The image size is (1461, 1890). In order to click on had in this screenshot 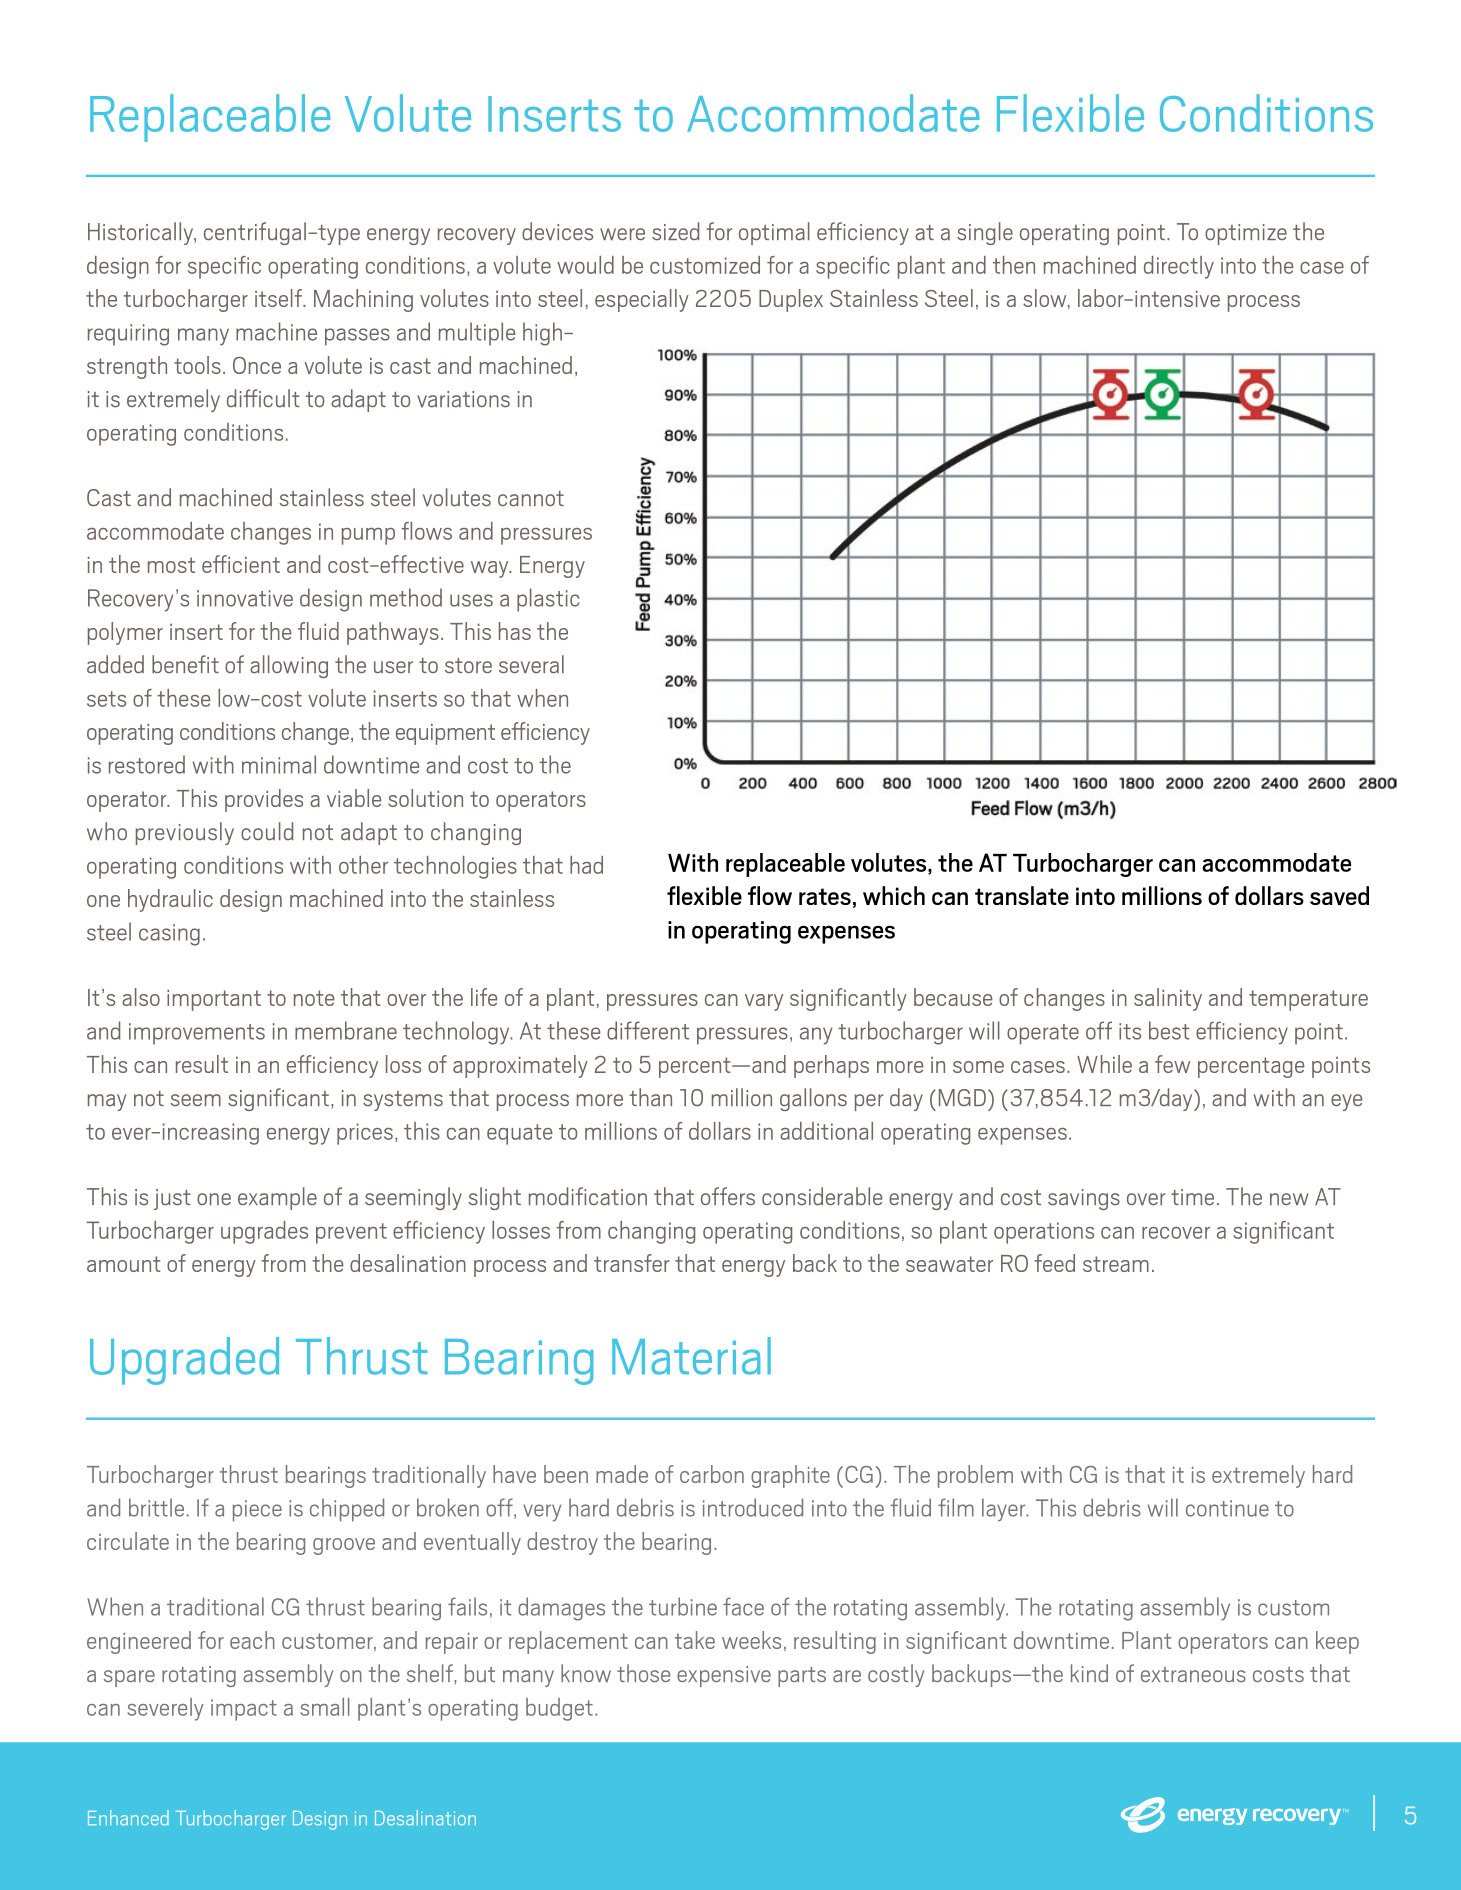, I will do `click(586, 865)`.
